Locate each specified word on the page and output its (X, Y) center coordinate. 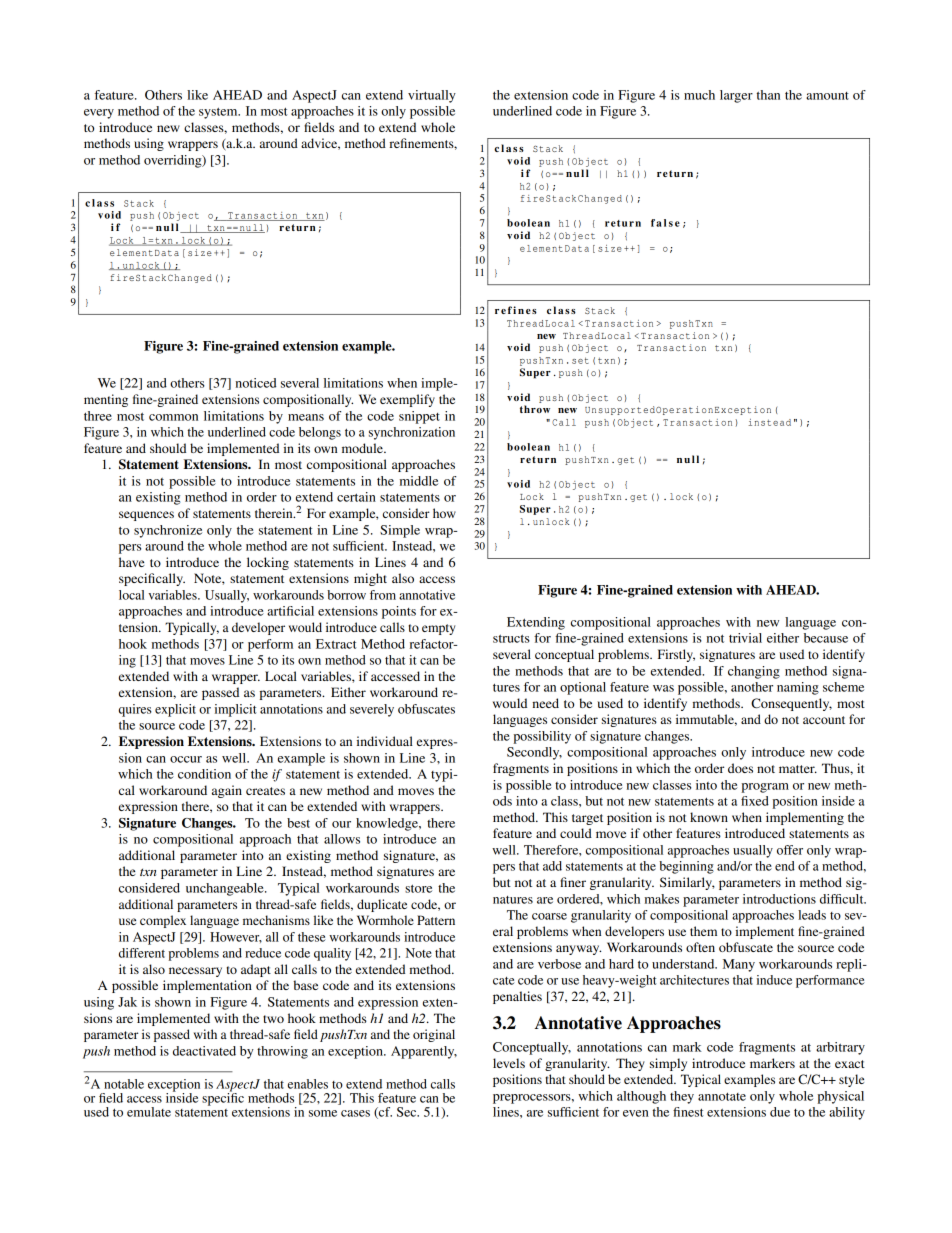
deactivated (204, 1051)
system (219, 113)
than (768, 95)
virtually (432, 96)
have (132, 562)
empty (438, 629)
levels (509, 1063)
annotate (722, 1097)
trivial (745, 638)
